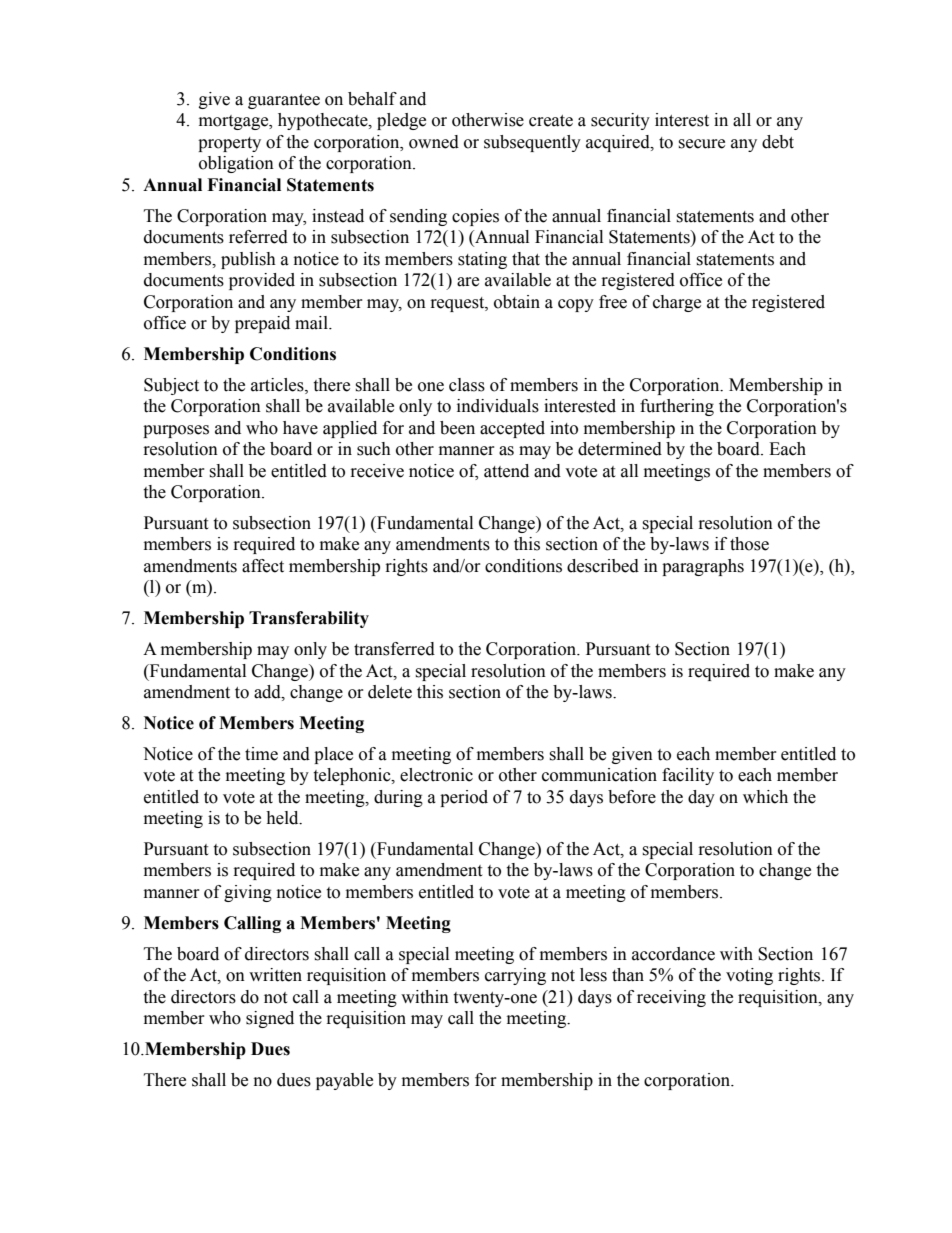 The height and width of the image is (1233, 952). I want to click on mortgage, so click(235, 122).
